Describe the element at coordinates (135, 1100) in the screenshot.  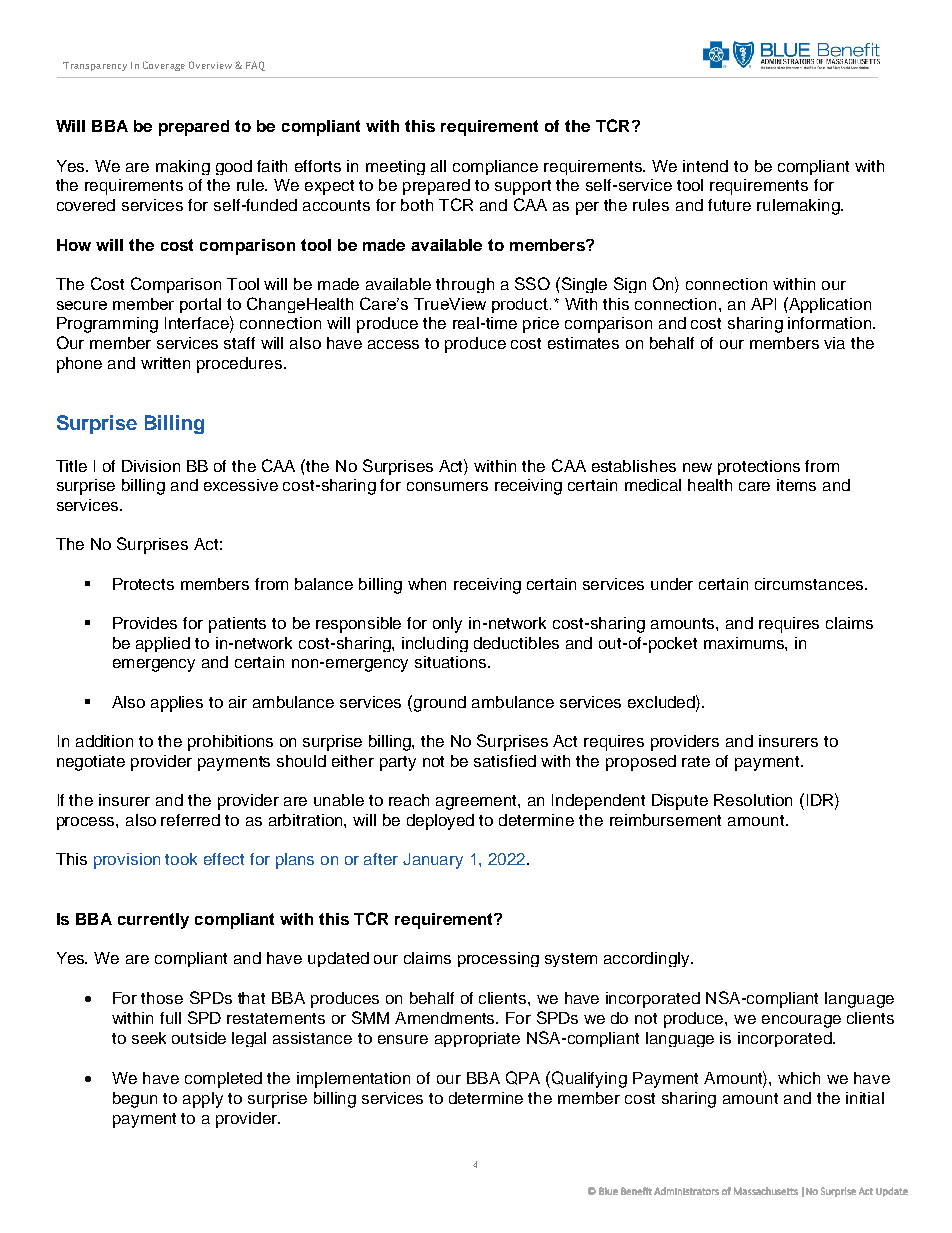
I see `begun` at that location.
